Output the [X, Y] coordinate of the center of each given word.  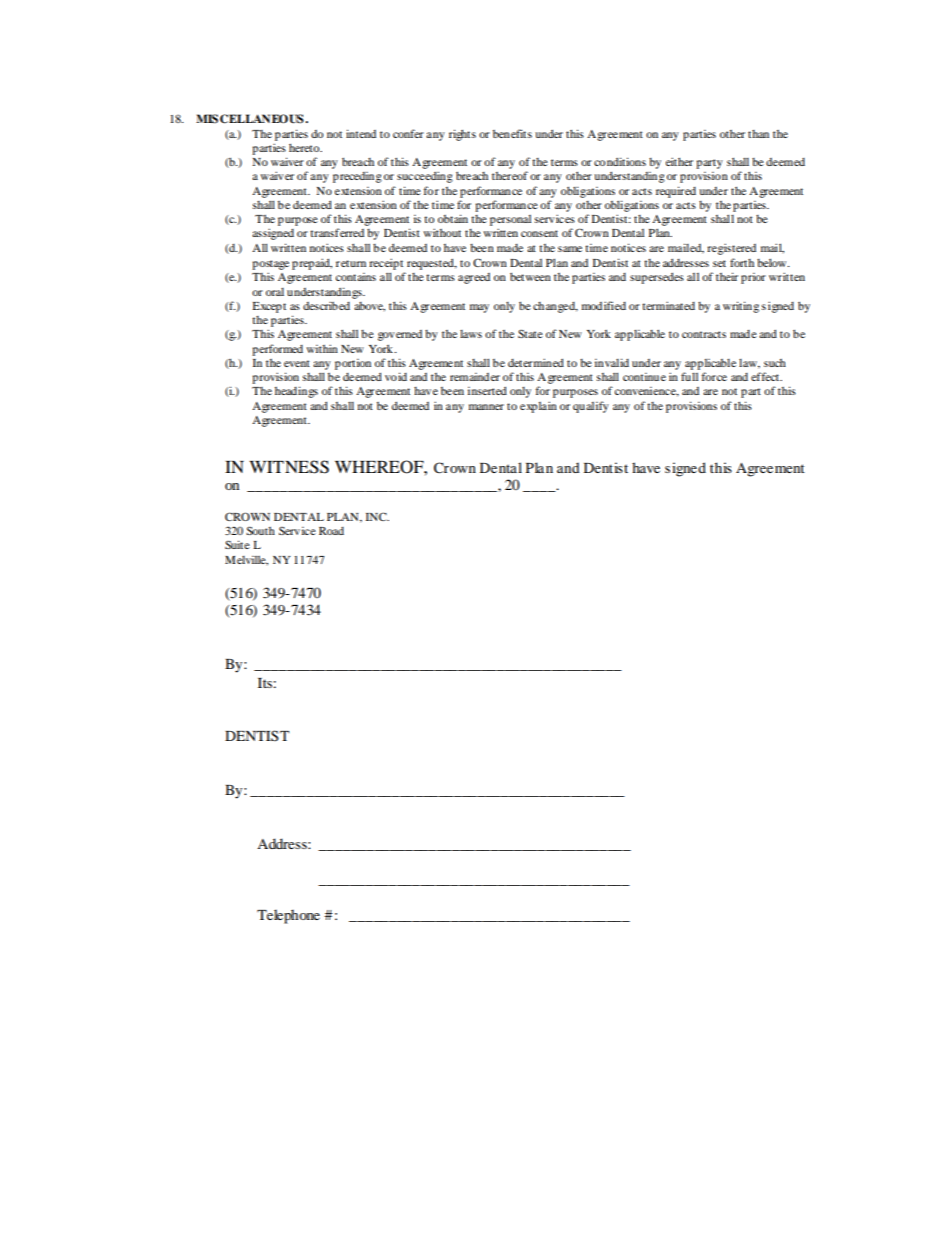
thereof [510, 175]
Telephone [288, 916]
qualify [591, 407]
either [679, 161]
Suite [237, 544]
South [260, 530]
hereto [305, 147]
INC [377, 516]
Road [331, 531]
